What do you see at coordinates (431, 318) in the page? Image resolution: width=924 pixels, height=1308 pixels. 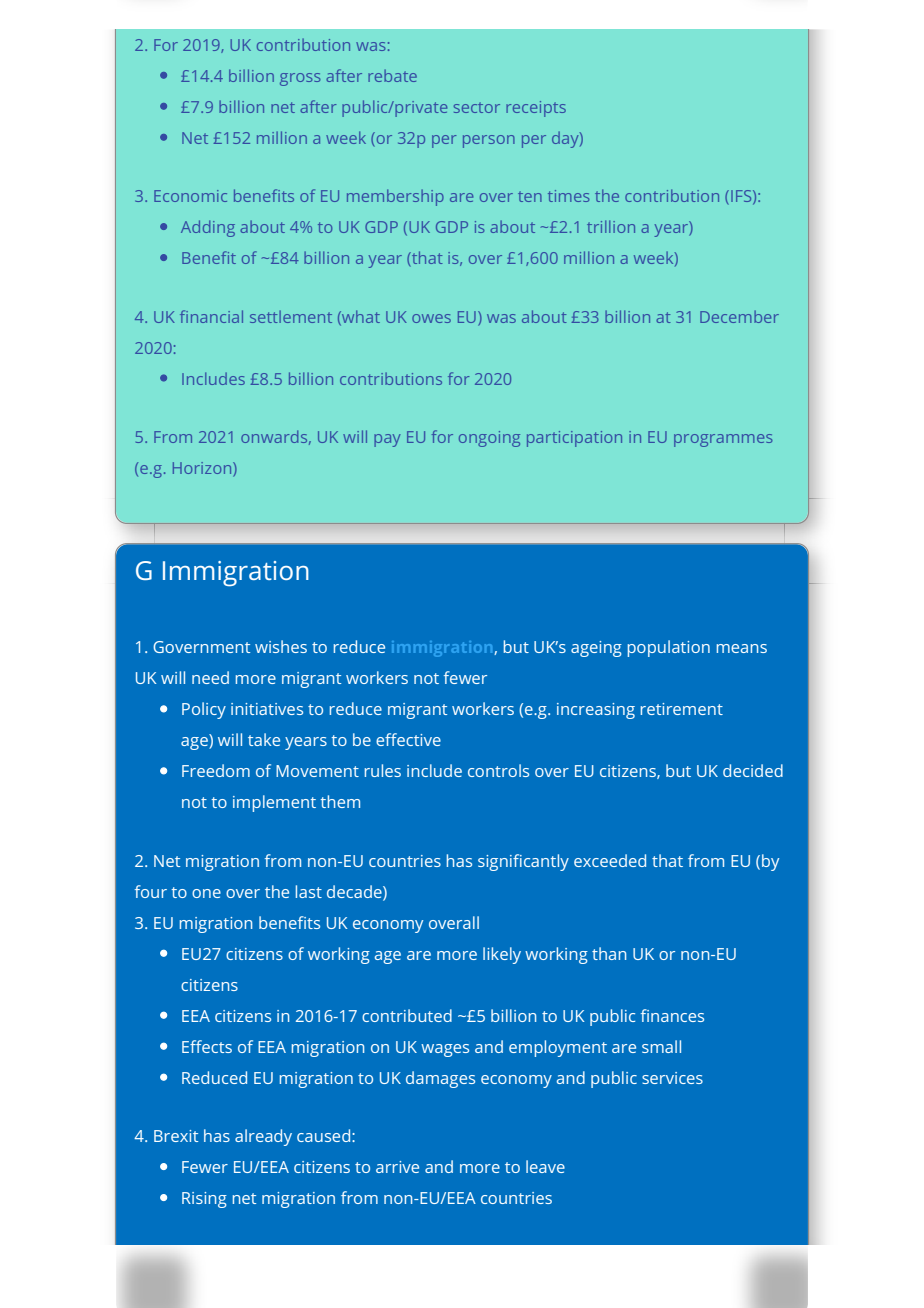 I see `owes` at bounding box center [431, 318].
